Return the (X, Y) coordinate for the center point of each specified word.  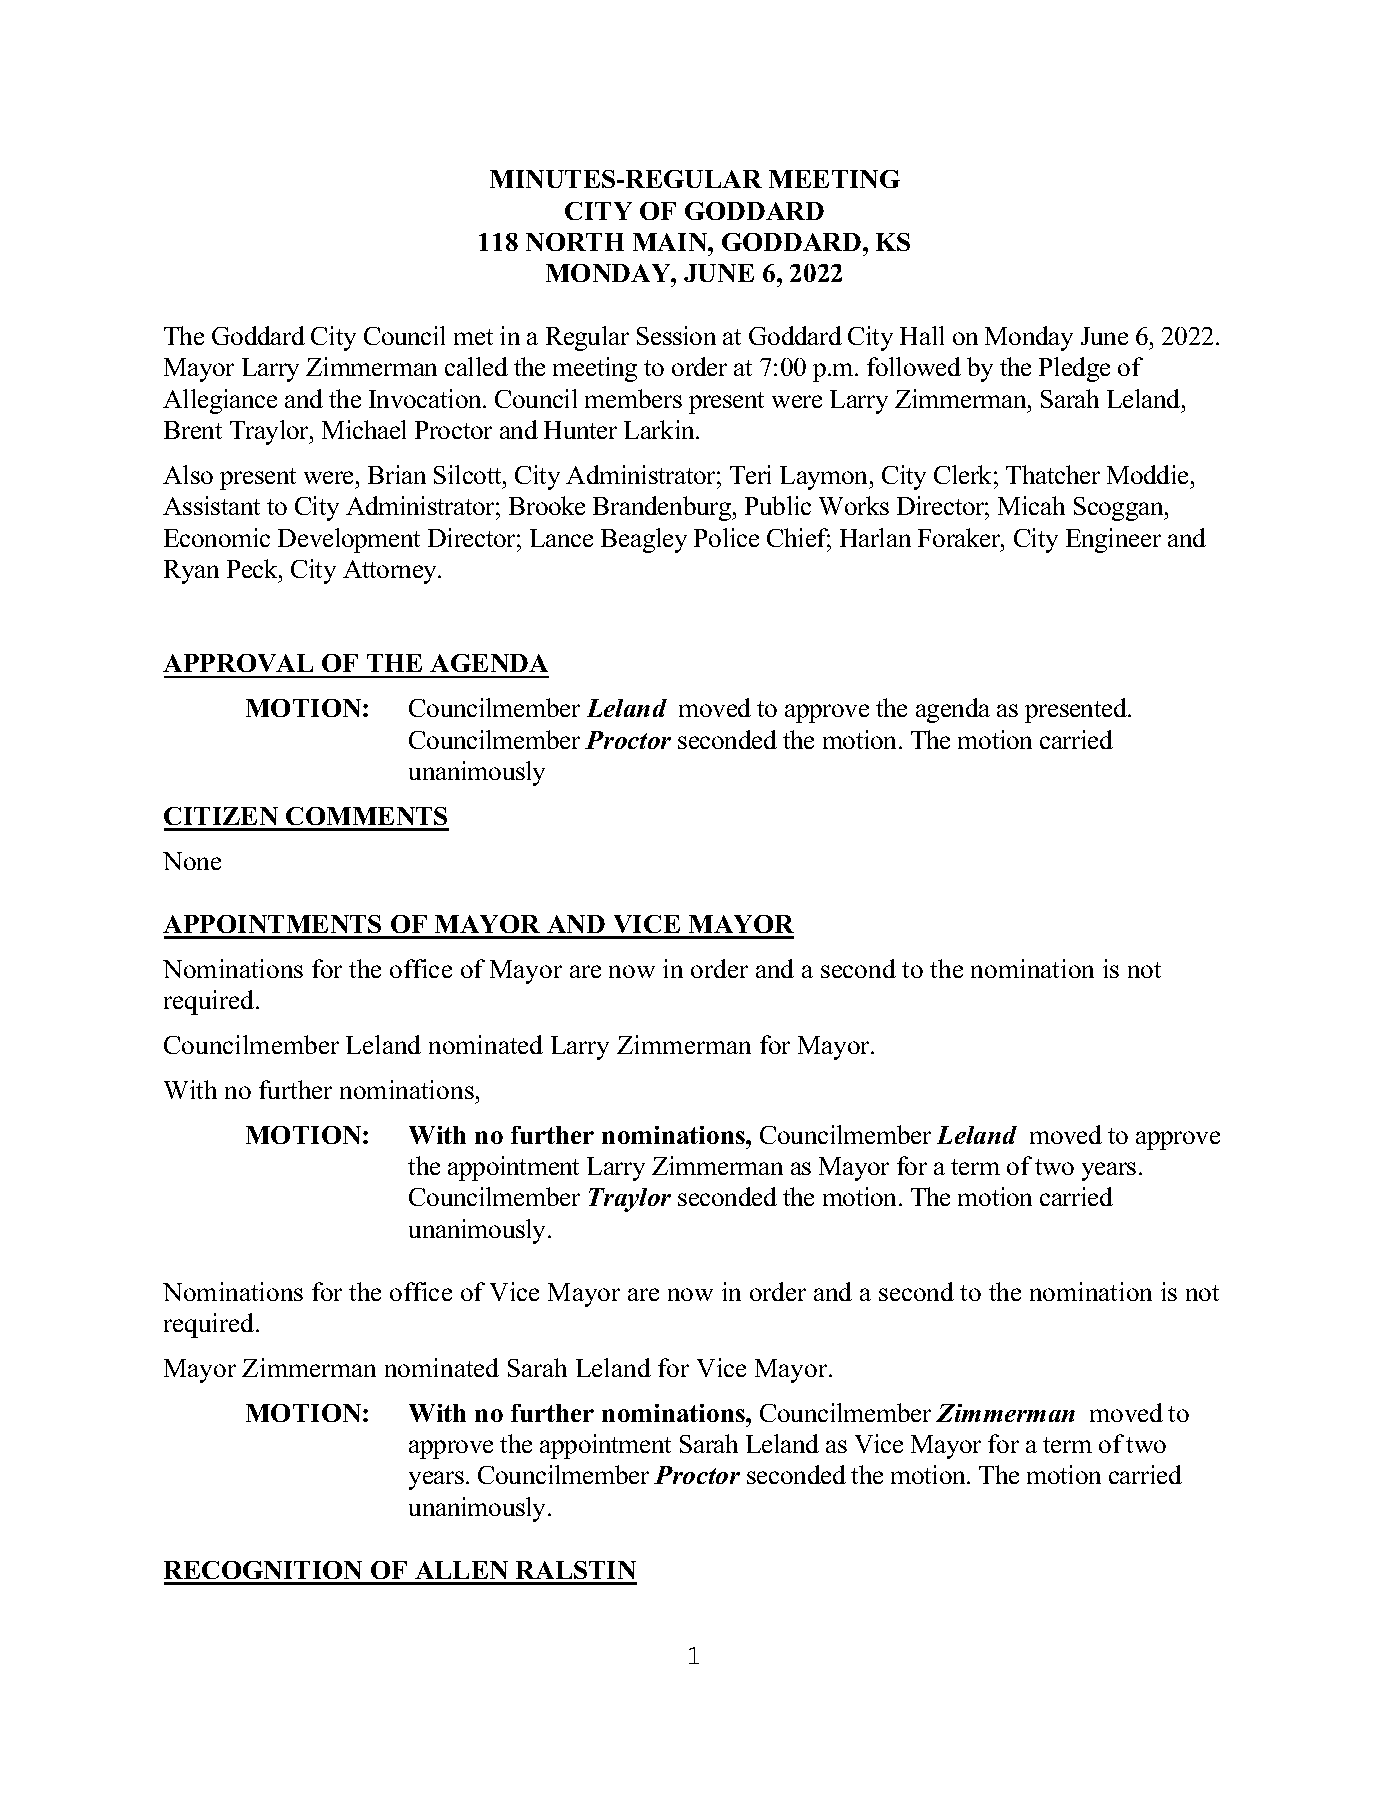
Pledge (1074, 369)
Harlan (875, 537)
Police (726, 537)
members (633, 398)
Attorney (391, 572)
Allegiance (220, 401)
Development (349, 540)
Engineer (1113, 540)
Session (676, 335)
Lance (561, 538)
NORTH (575, 242)
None (192, 861)
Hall (922, 335)
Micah (1031, 505)
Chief (799, 539)
